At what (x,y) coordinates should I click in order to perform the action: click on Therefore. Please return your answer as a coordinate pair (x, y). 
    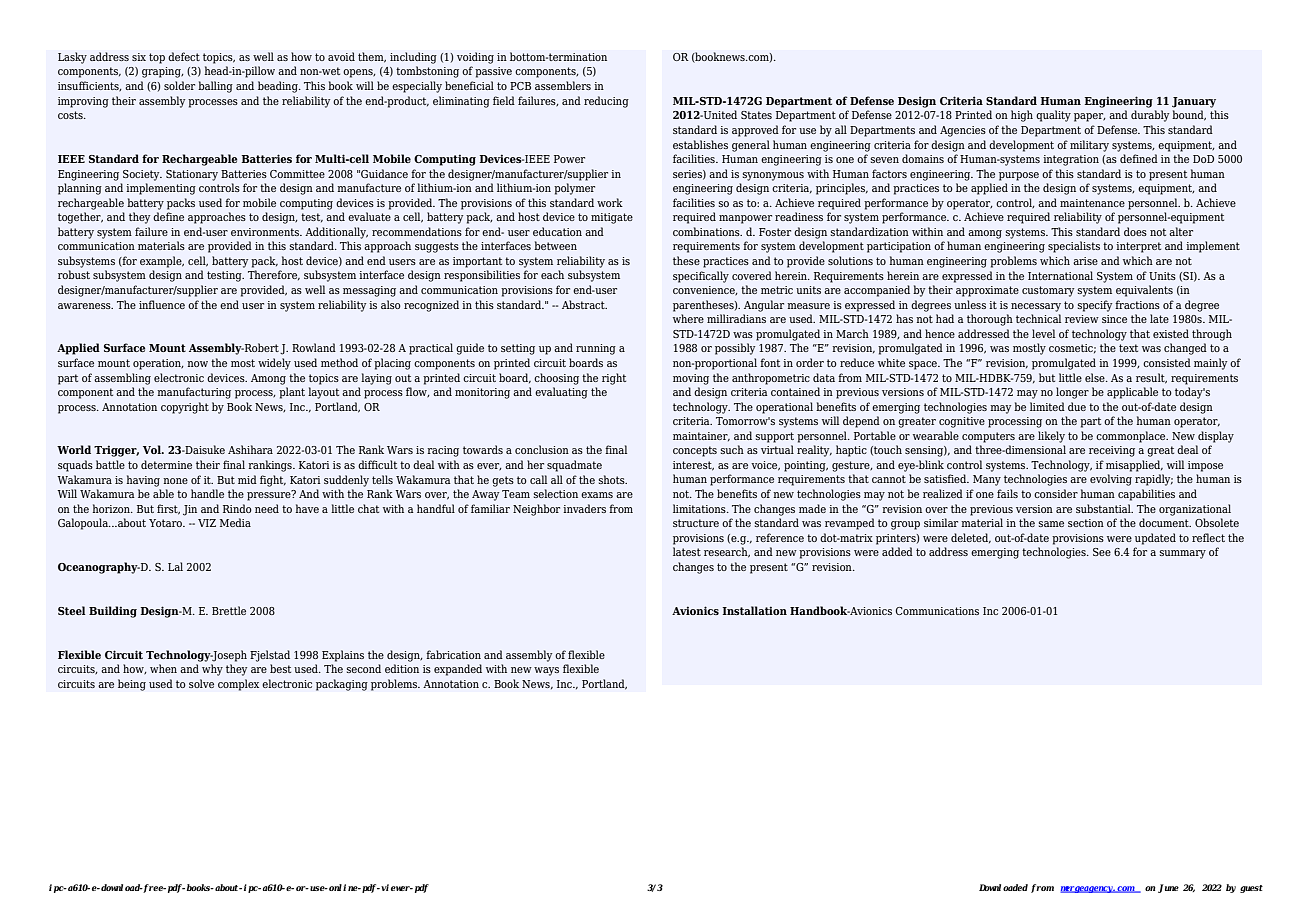
    Looking at the image, I should click on (274, 275).
